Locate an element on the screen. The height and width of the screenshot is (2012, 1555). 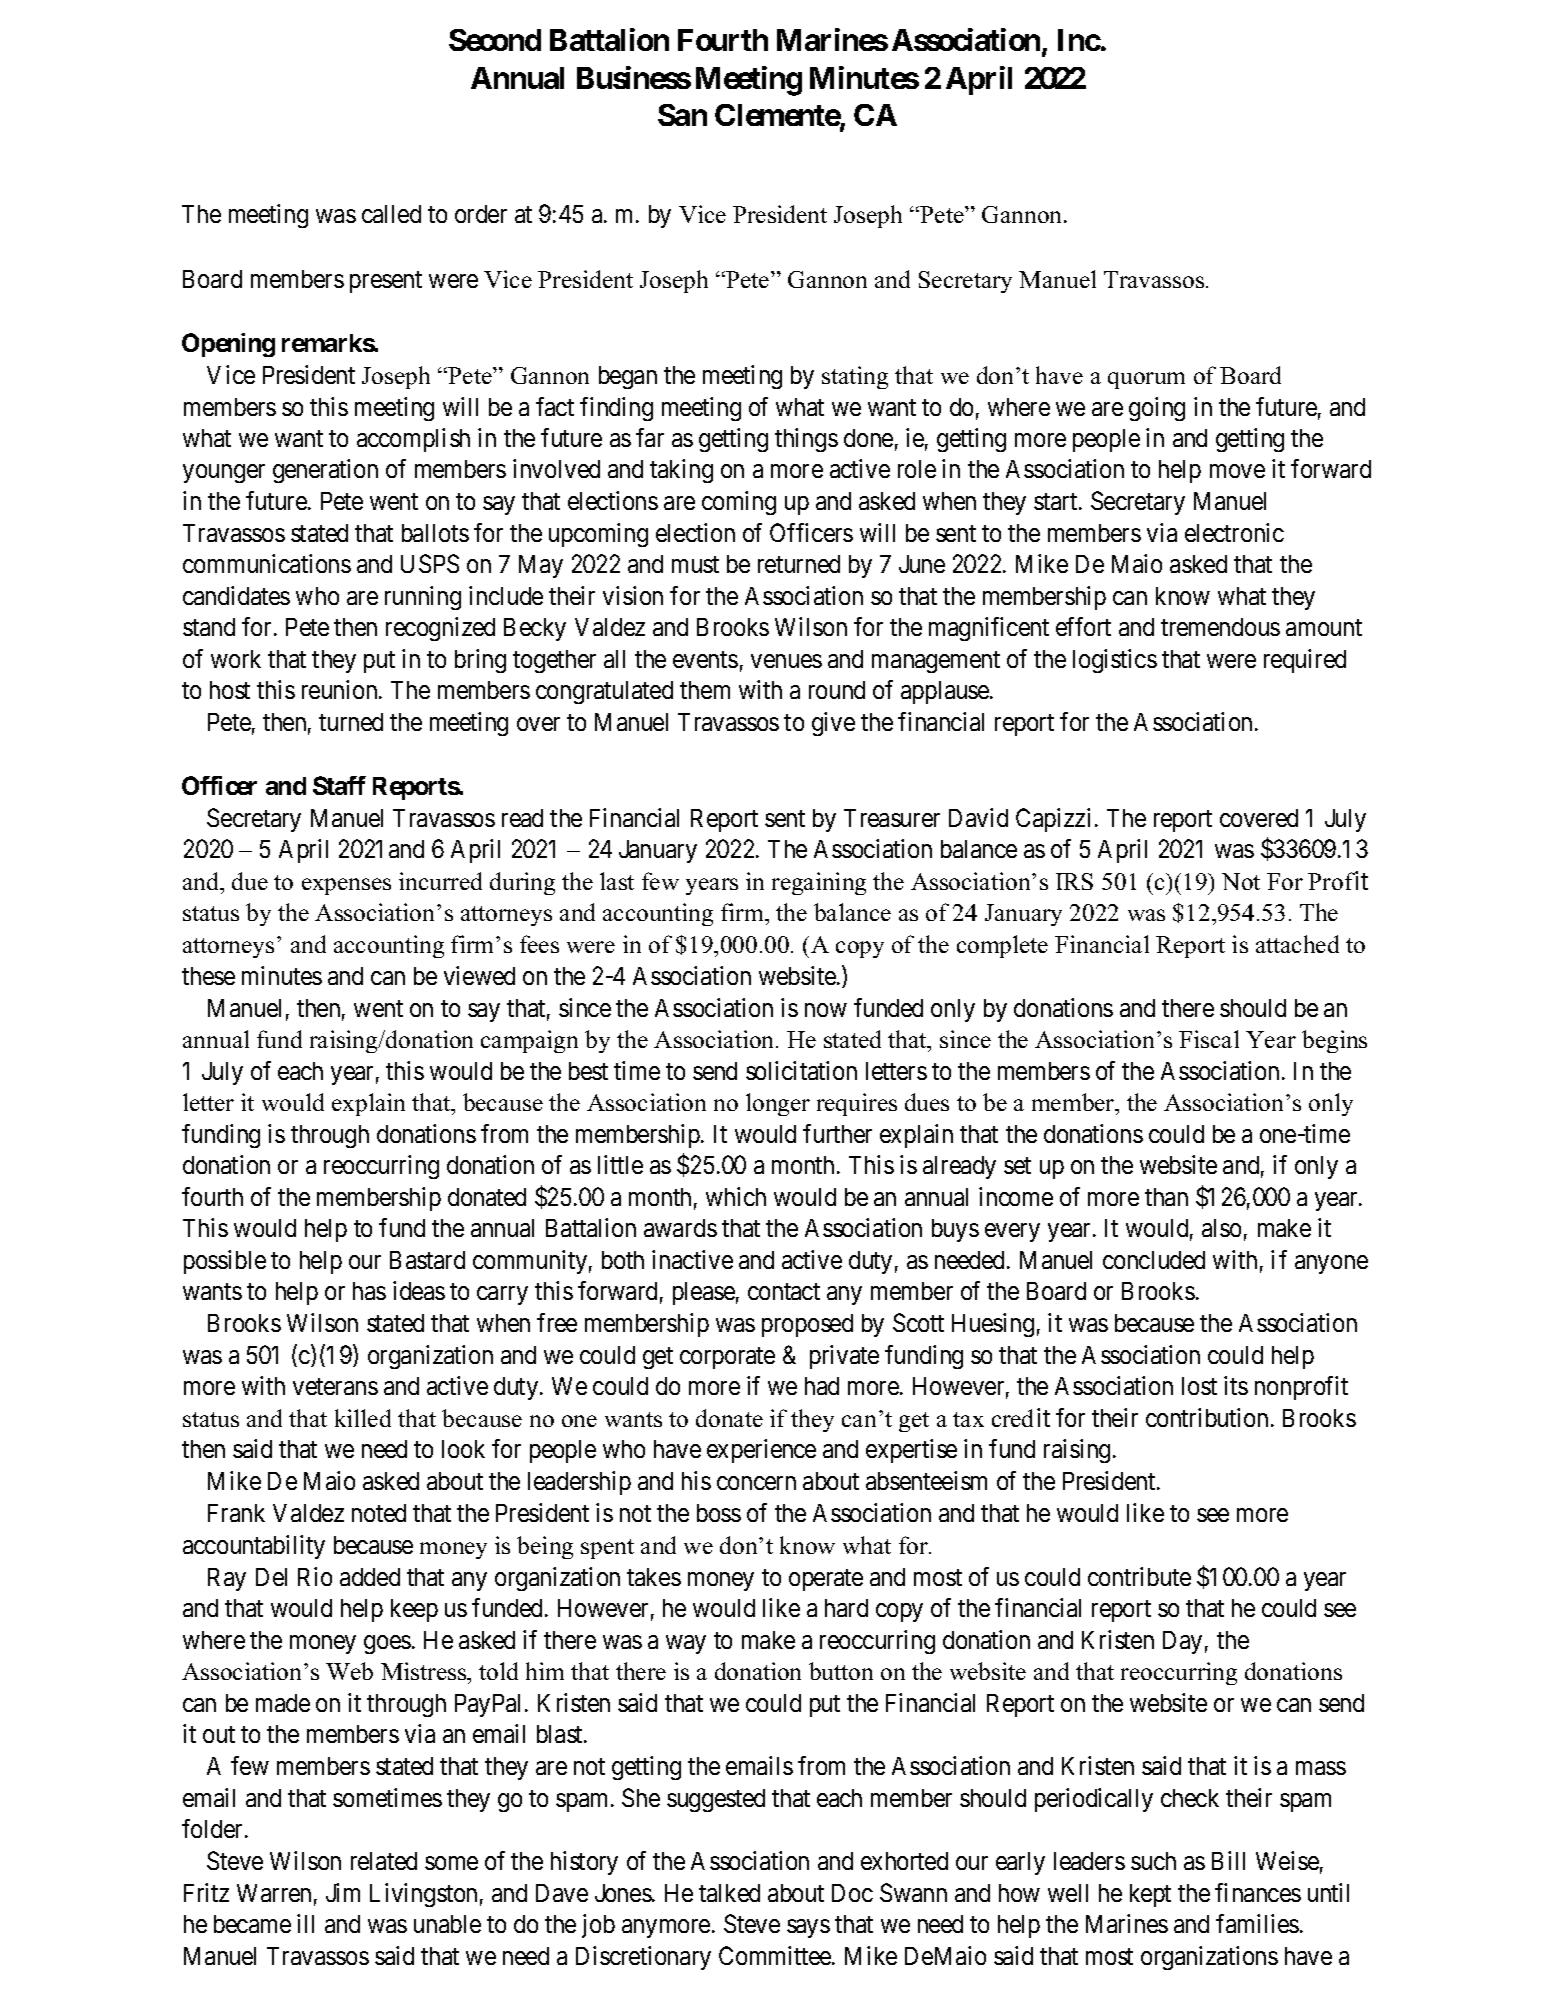
killed is located at coordinates (363, 1418).
